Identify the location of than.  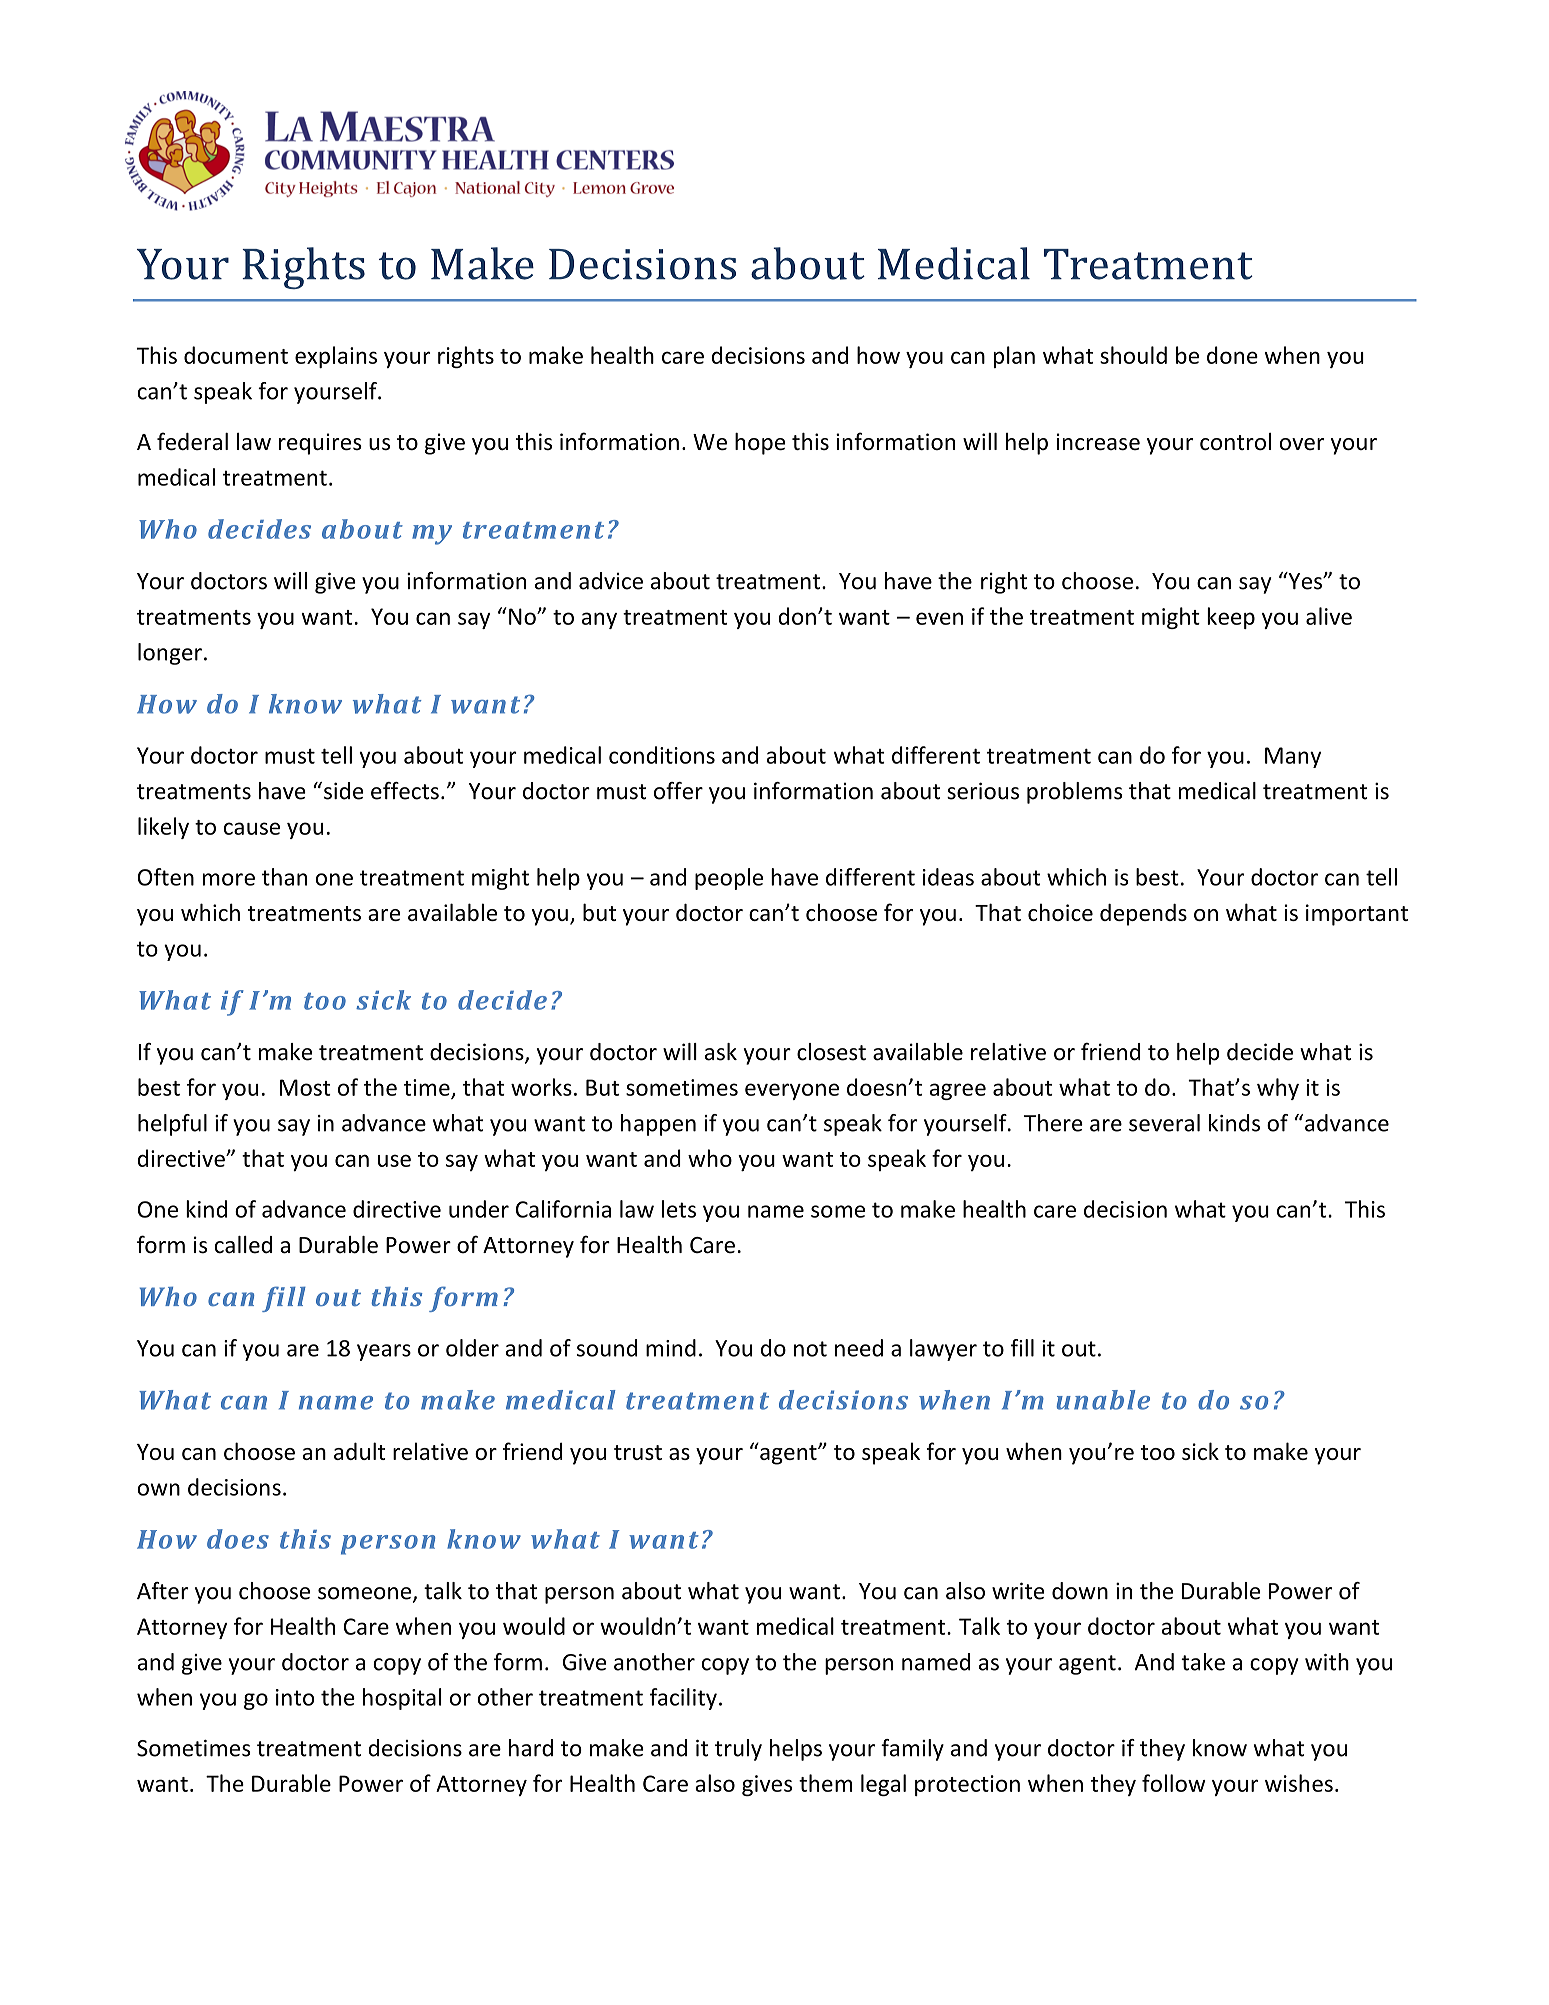
(284, 877).
